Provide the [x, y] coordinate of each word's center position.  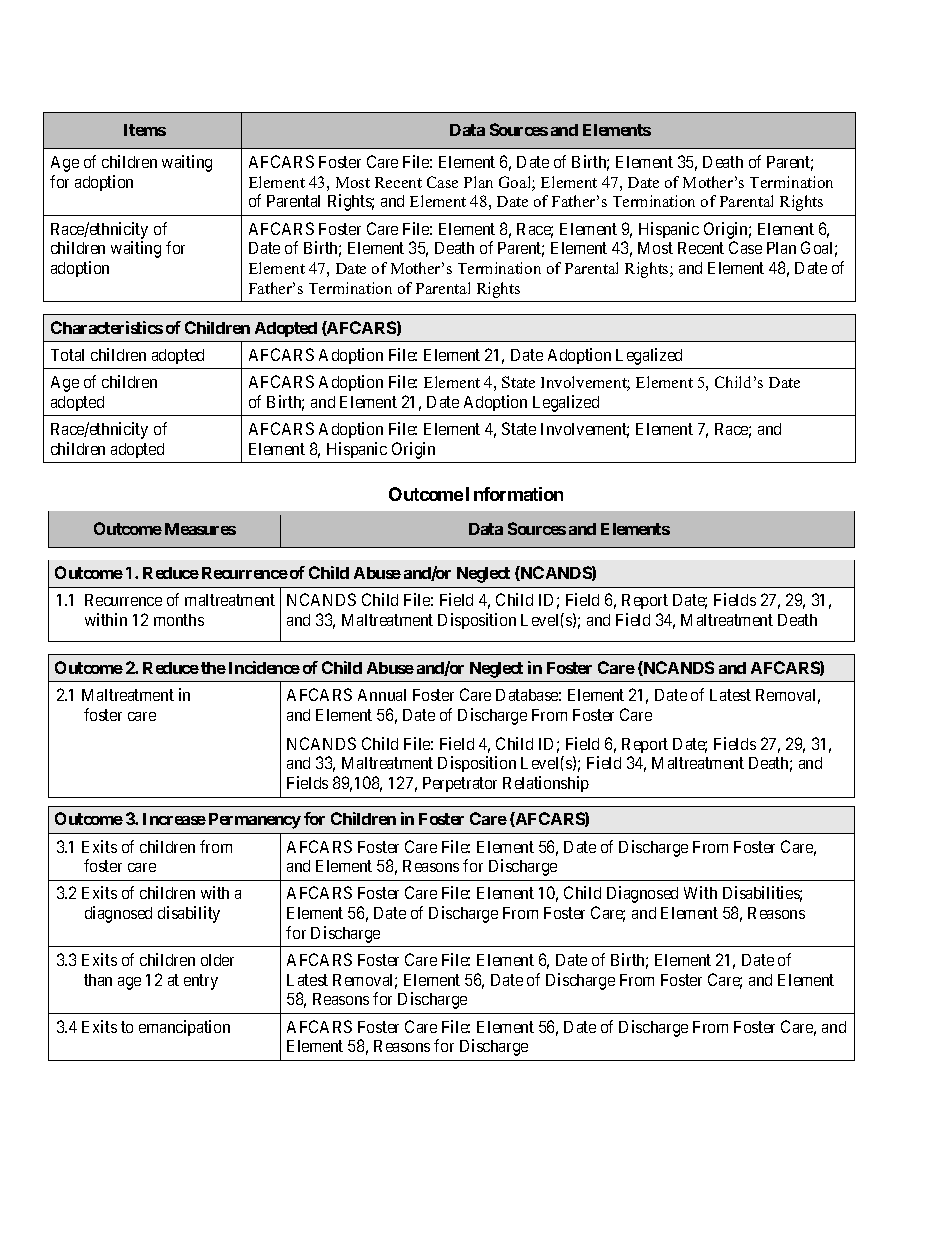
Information [514, 494]
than [98, 980]
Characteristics [107, 327]
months [179, 620]
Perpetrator [460, 784]
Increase [174, 819]
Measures [200, 529]
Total [67, 355]
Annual [382, 695]
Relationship [546, 784]
